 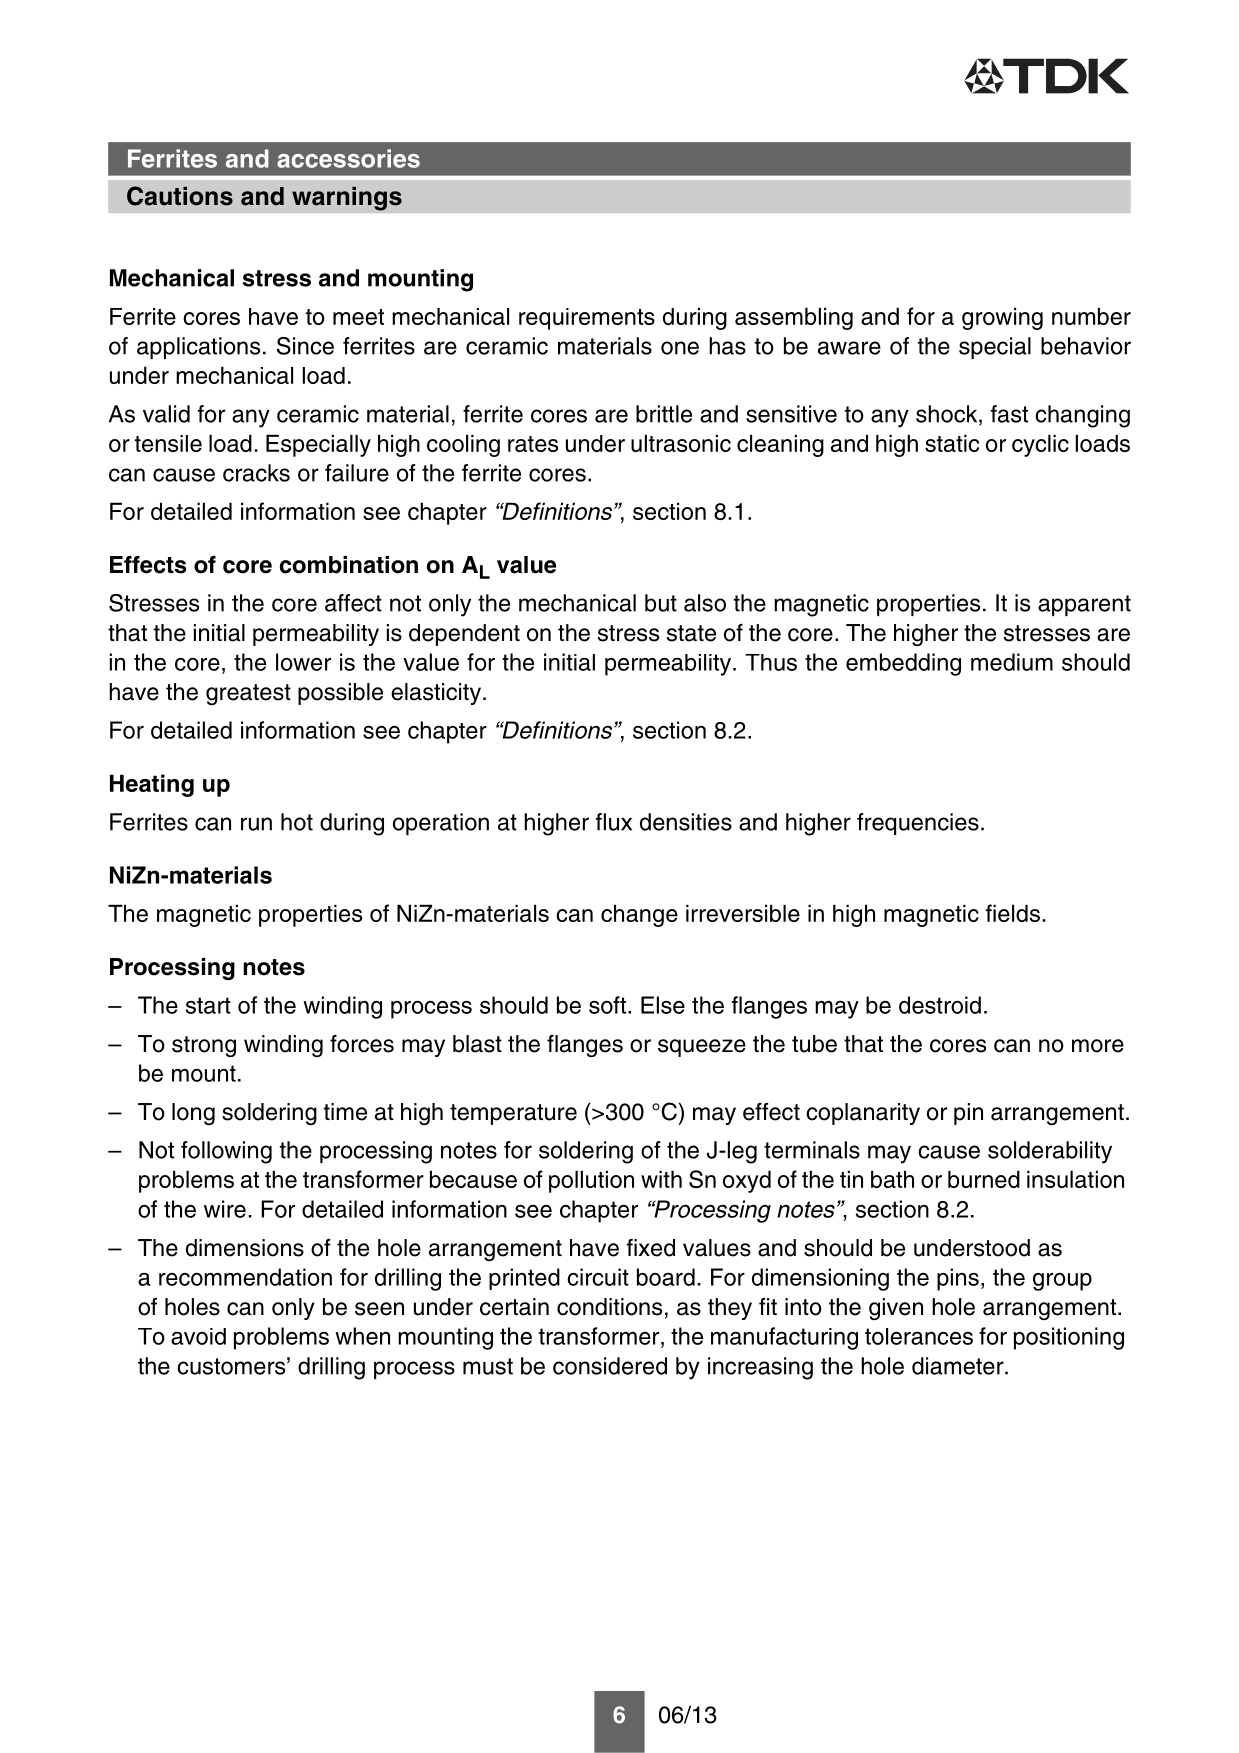 What do you see at coordinates (587, 319) in the image?
I see `requirements` at bounding box center [587, 319].
